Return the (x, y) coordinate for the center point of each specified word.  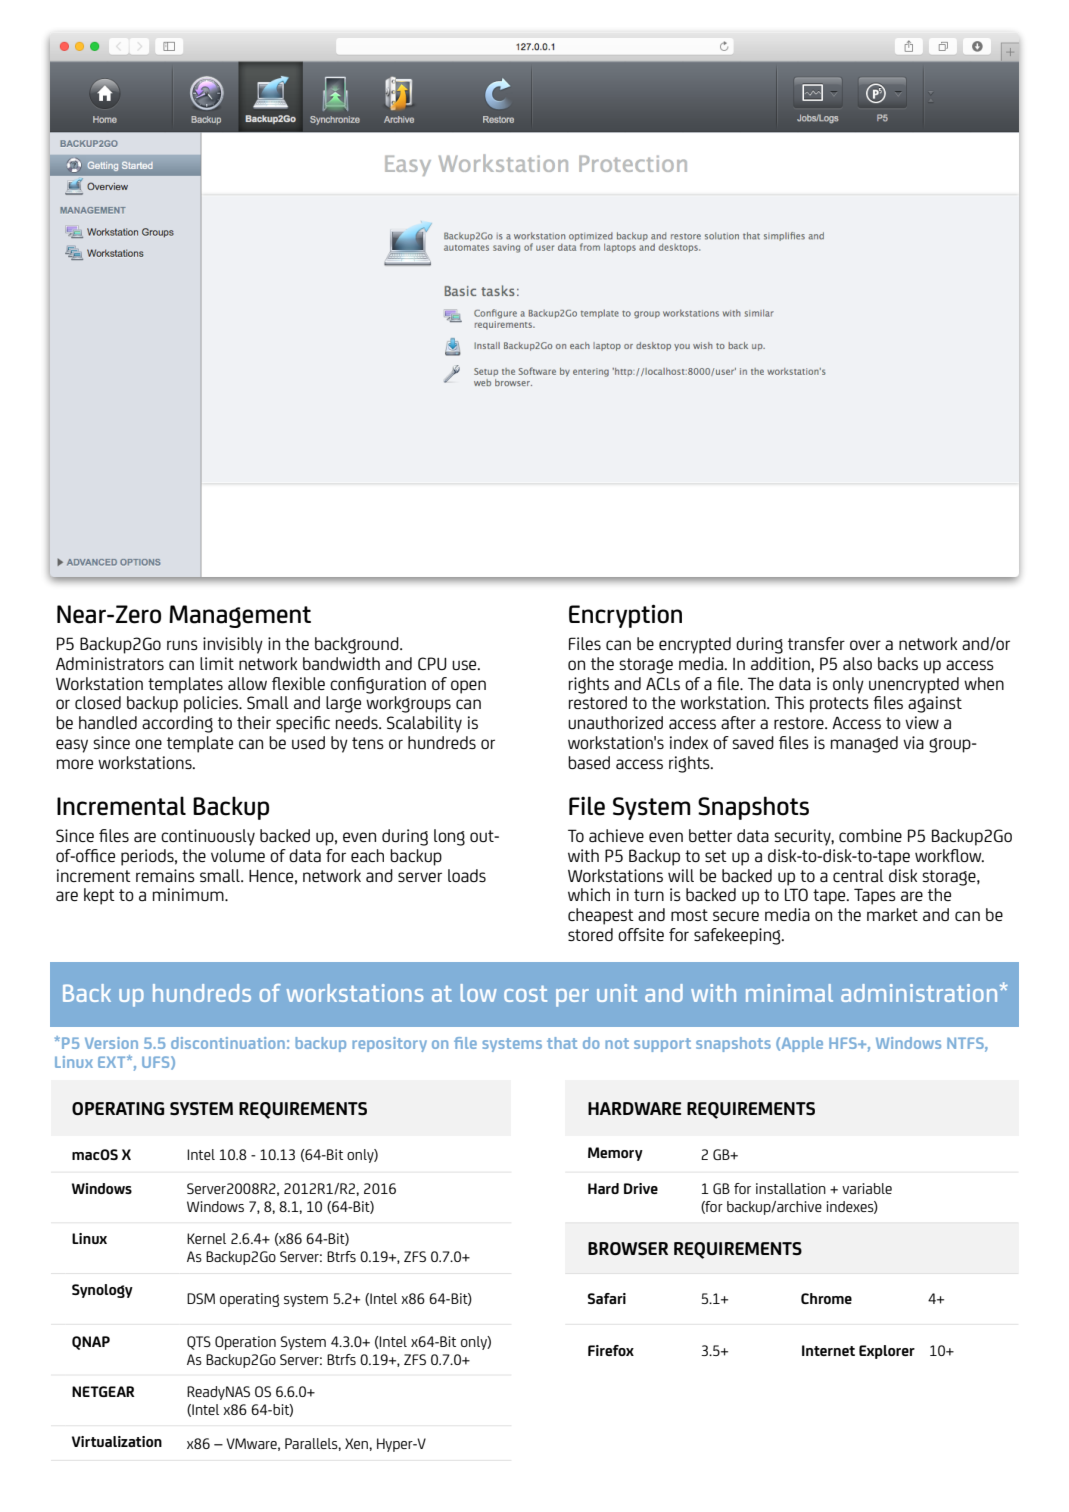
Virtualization (117, 1441)
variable (867, 1188)
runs (182, 645)
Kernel (206, 1238)
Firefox (611, 1350)
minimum (189, 894)
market (892, 914)
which (589, 894)
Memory (615, 1154)
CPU (432, 663)
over (865, 645)
